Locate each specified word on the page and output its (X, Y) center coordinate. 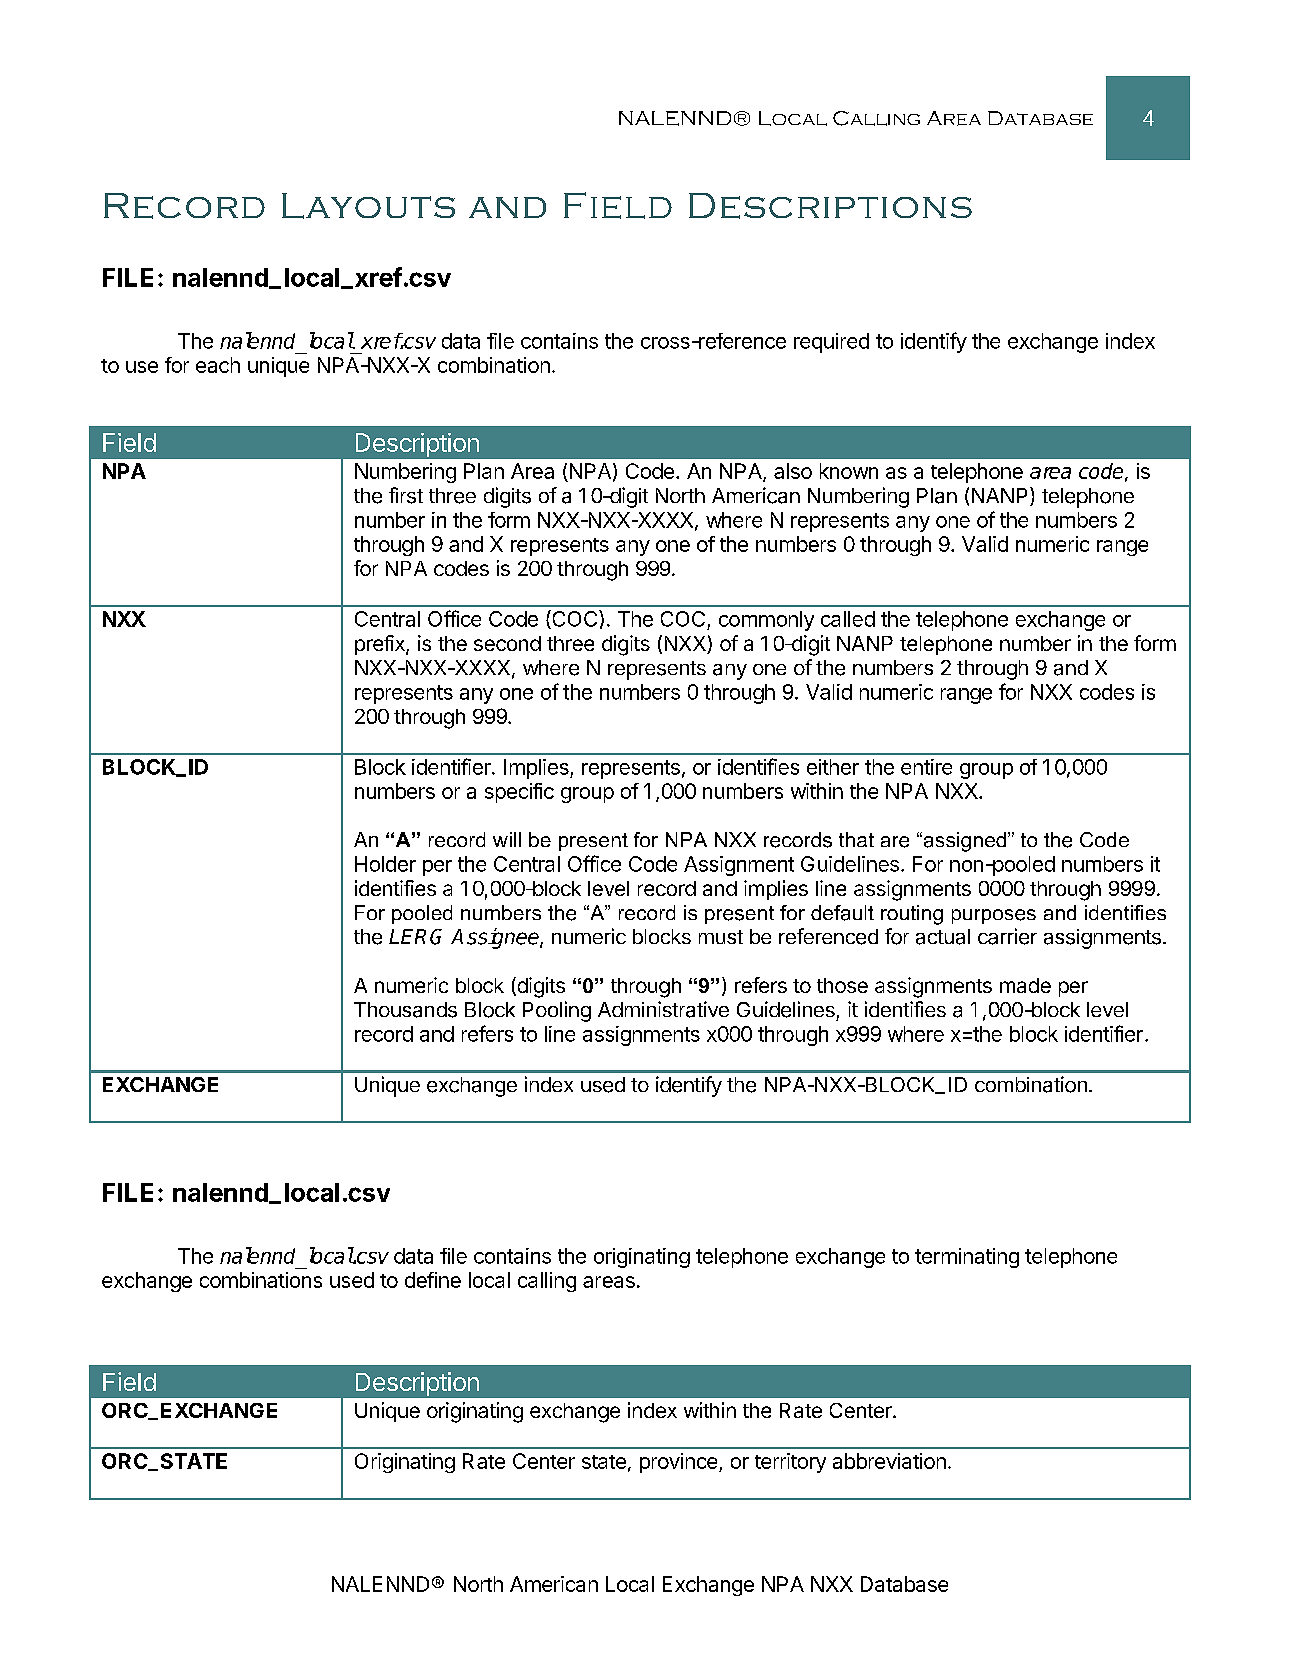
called (848, 619)
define (433, 1280)
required (831, 343)
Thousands (405, 1010)
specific (519, 793)
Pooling (557, 1011)
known (849, 471)
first (406, 495)
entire (926, 767)
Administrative (663, 1009)
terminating (967, 1258)
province (680, 1463)
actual (943, 937)
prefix (381, 645)
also (793, 471)
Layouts (368, 206)
